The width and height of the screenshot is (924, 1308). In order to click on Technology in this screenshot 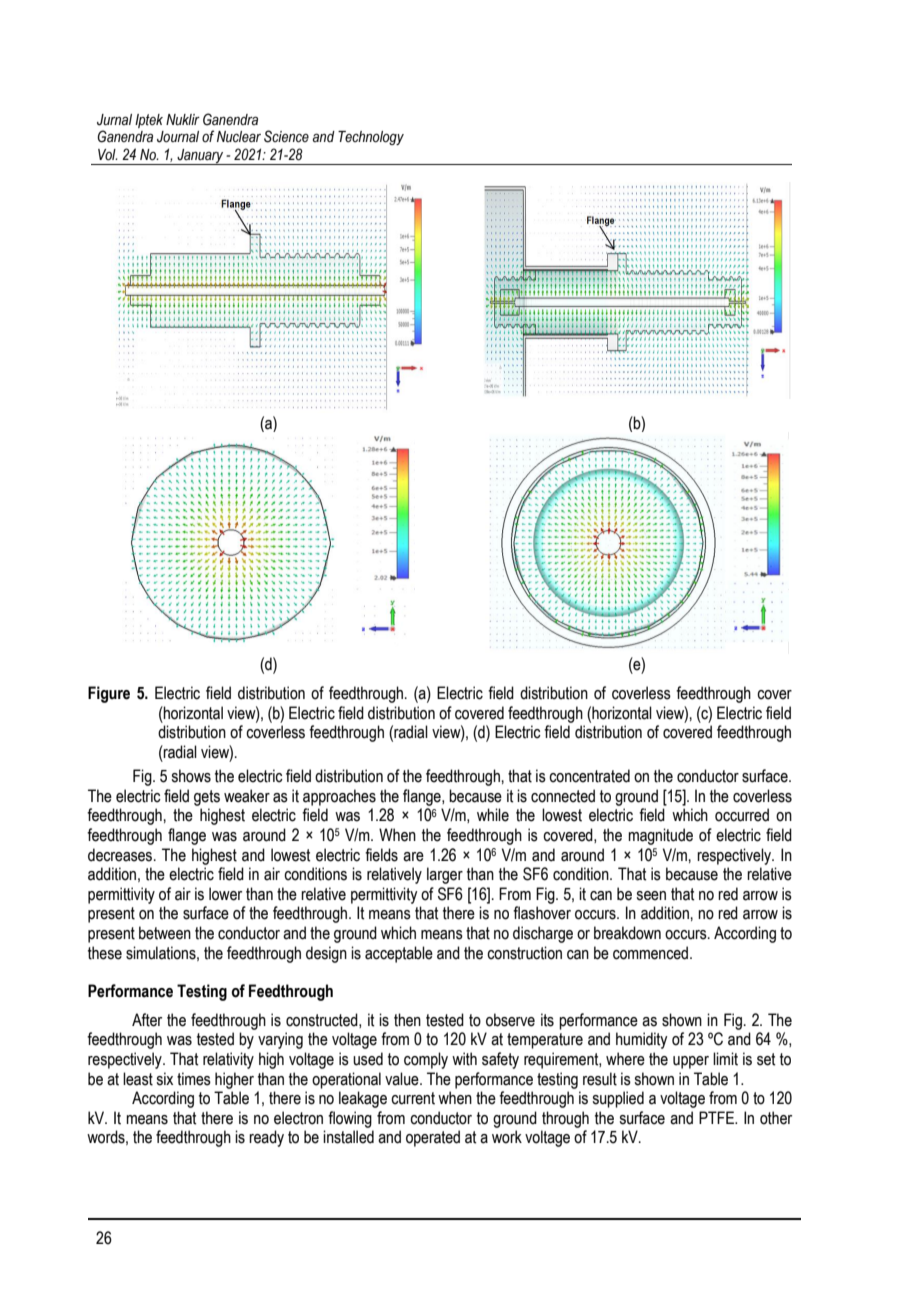, I will do `click(371, 138)`.
